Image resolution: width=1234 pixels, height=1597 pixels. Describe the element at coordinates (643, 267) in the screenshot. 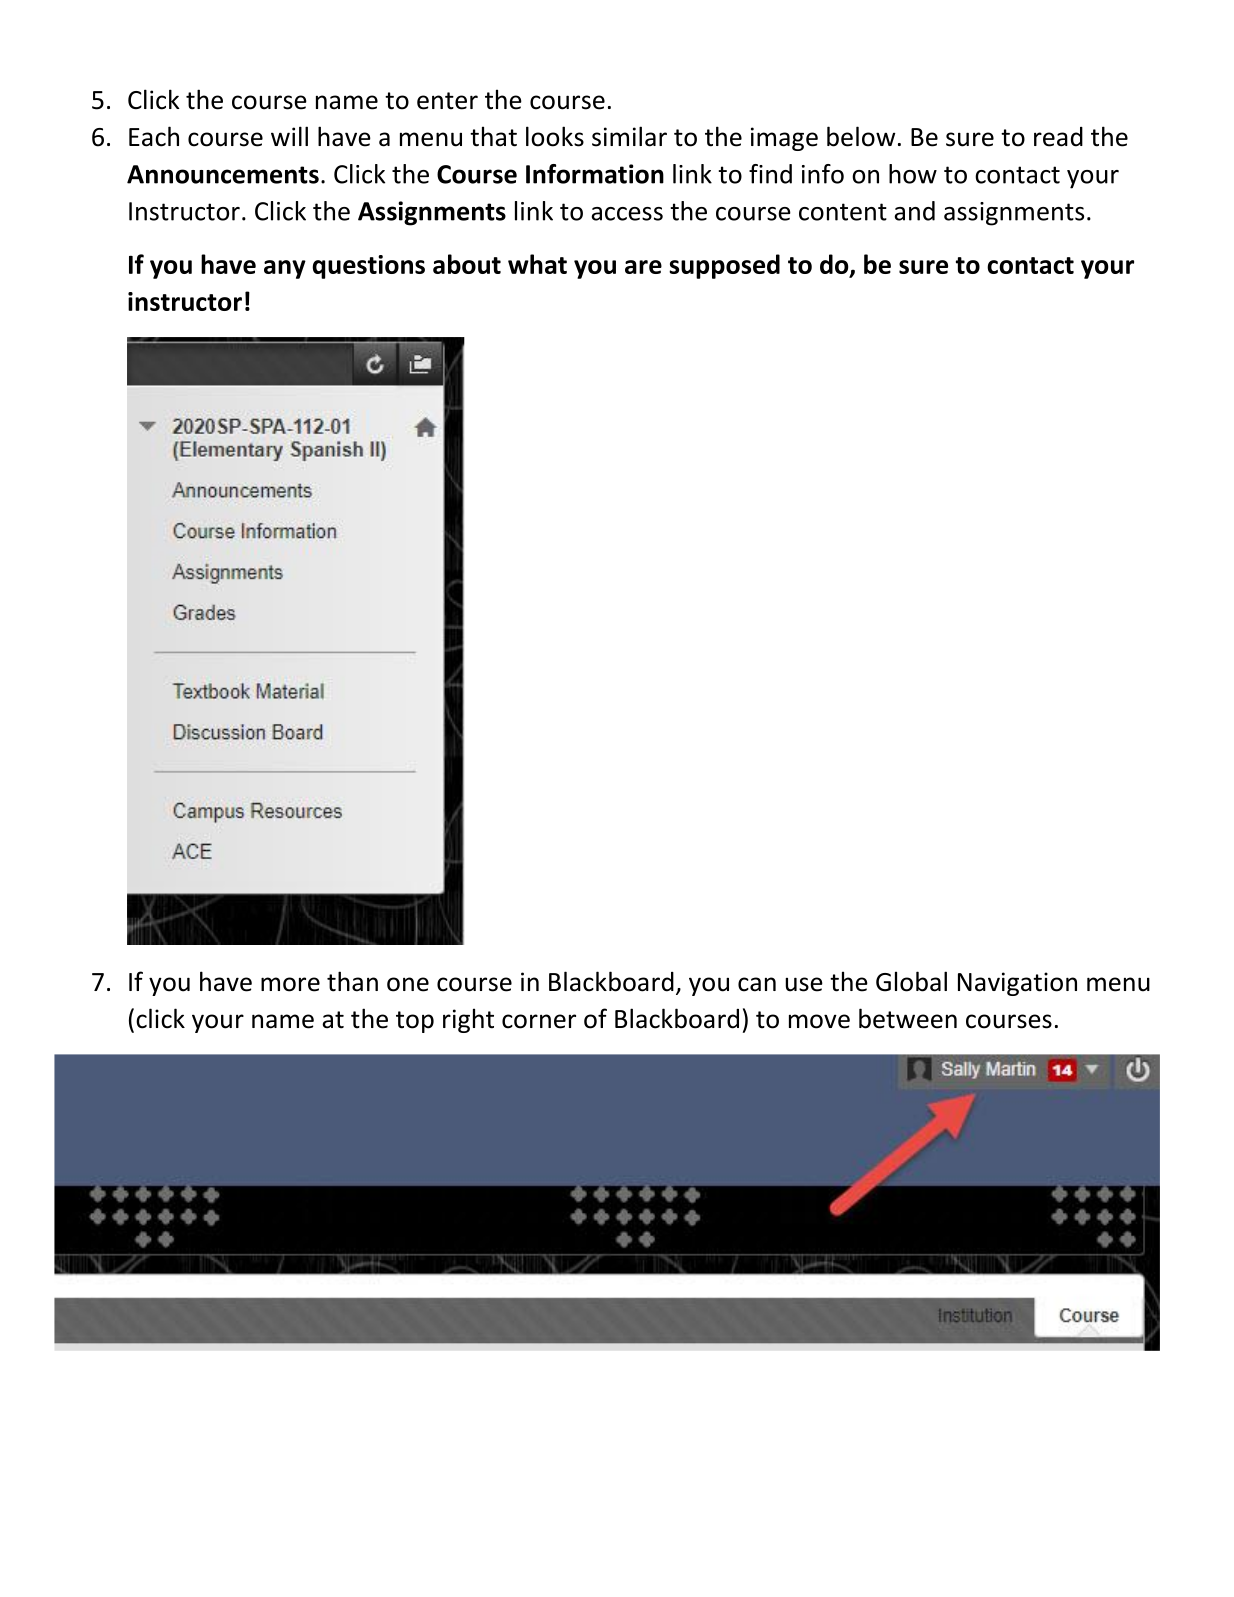

I see `are` at that location.
